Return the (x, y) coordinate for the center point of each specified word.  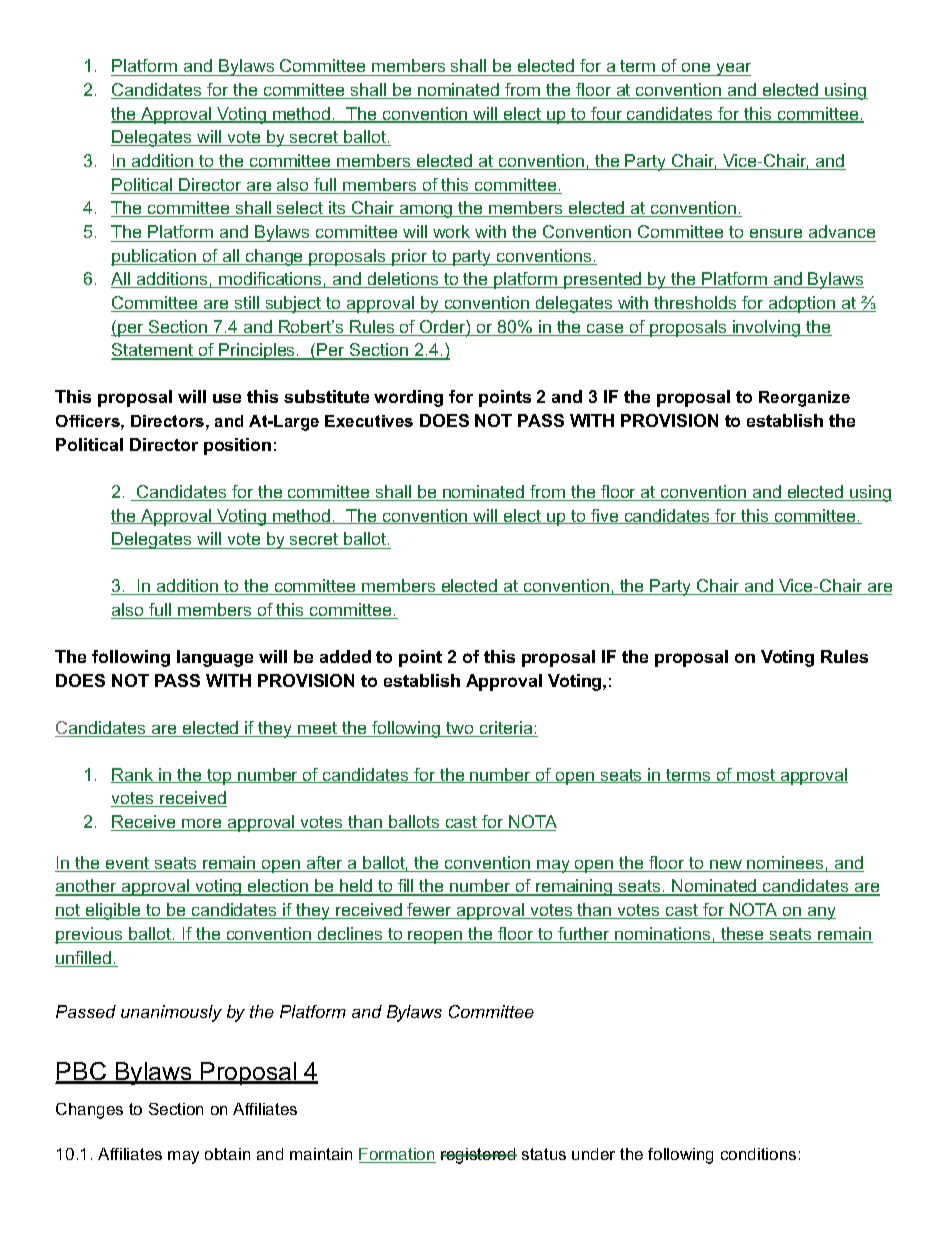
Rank (133, 775)
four (607, 115)
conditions (758, 1154)
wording (408, 398)
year (732, 69)
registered (478, 1156)
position (237, 446)
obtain (227, 1154)
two (460, 729)
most (756, 776)
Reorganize (804, 399)
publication (155, 257)
